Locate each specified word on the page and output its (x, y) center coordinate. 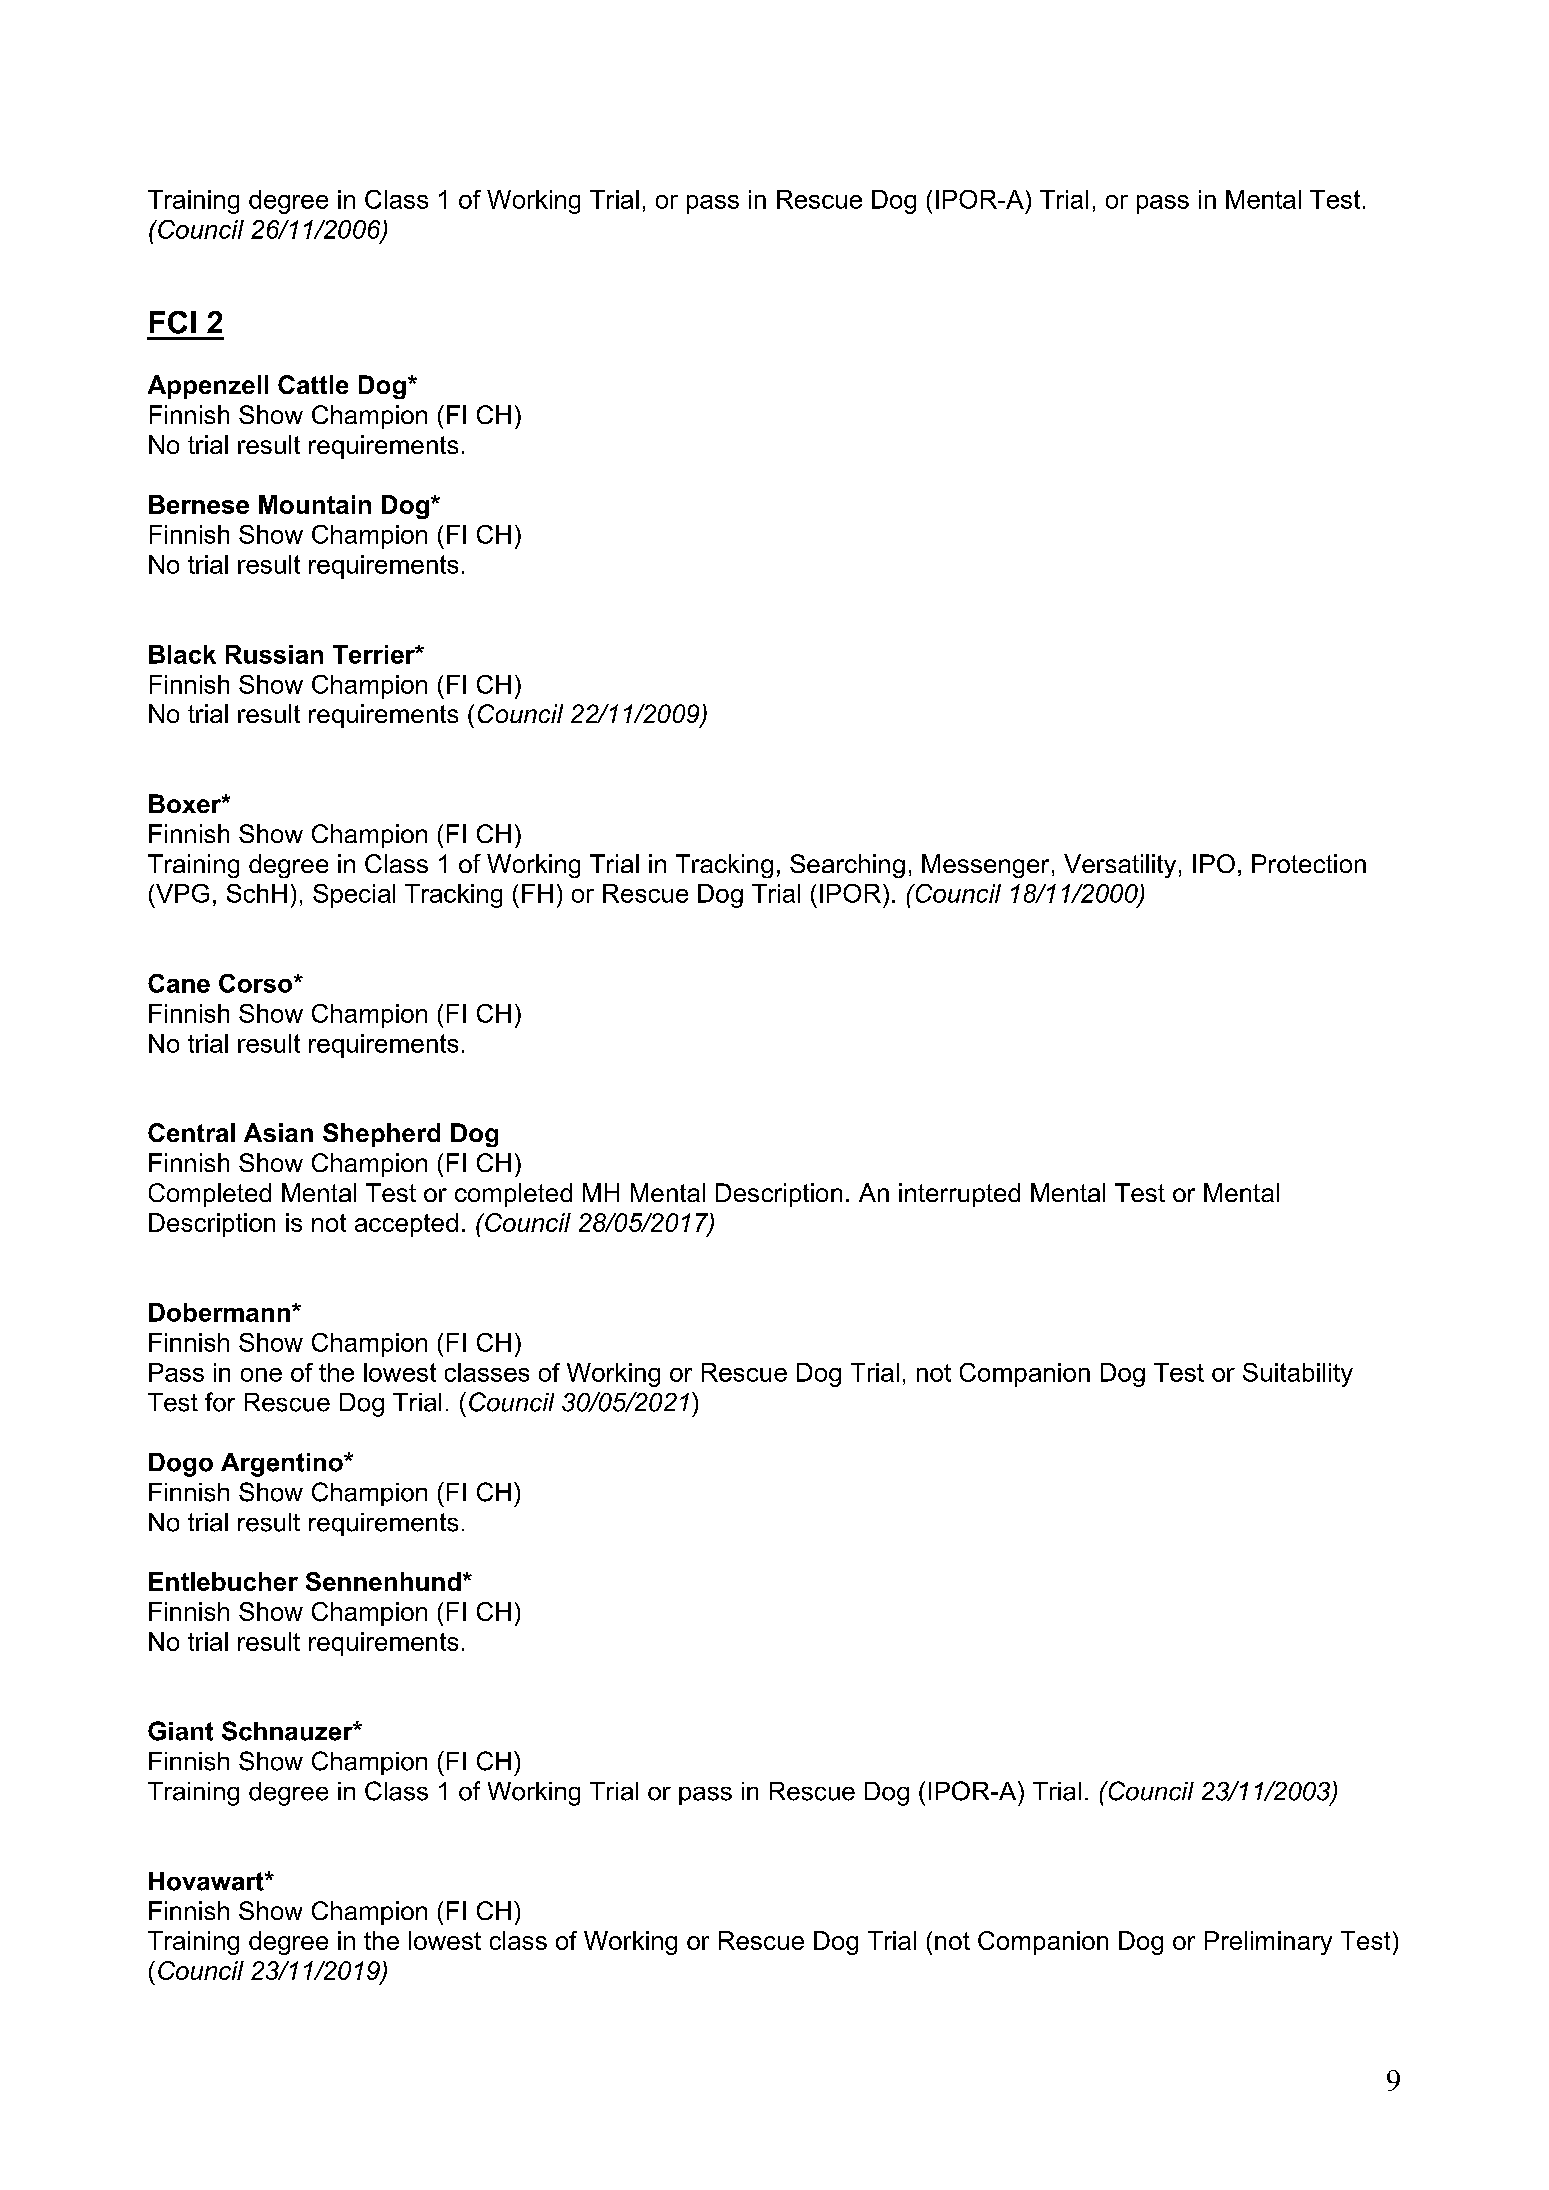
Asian (278, 1132)
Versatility (1120, 866)
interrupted (959, 1195)
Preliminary (1268, 1943)
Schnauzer (288, 1731)
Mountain (315, 504)
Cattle (313, 384)
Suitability (1298, 1375)
